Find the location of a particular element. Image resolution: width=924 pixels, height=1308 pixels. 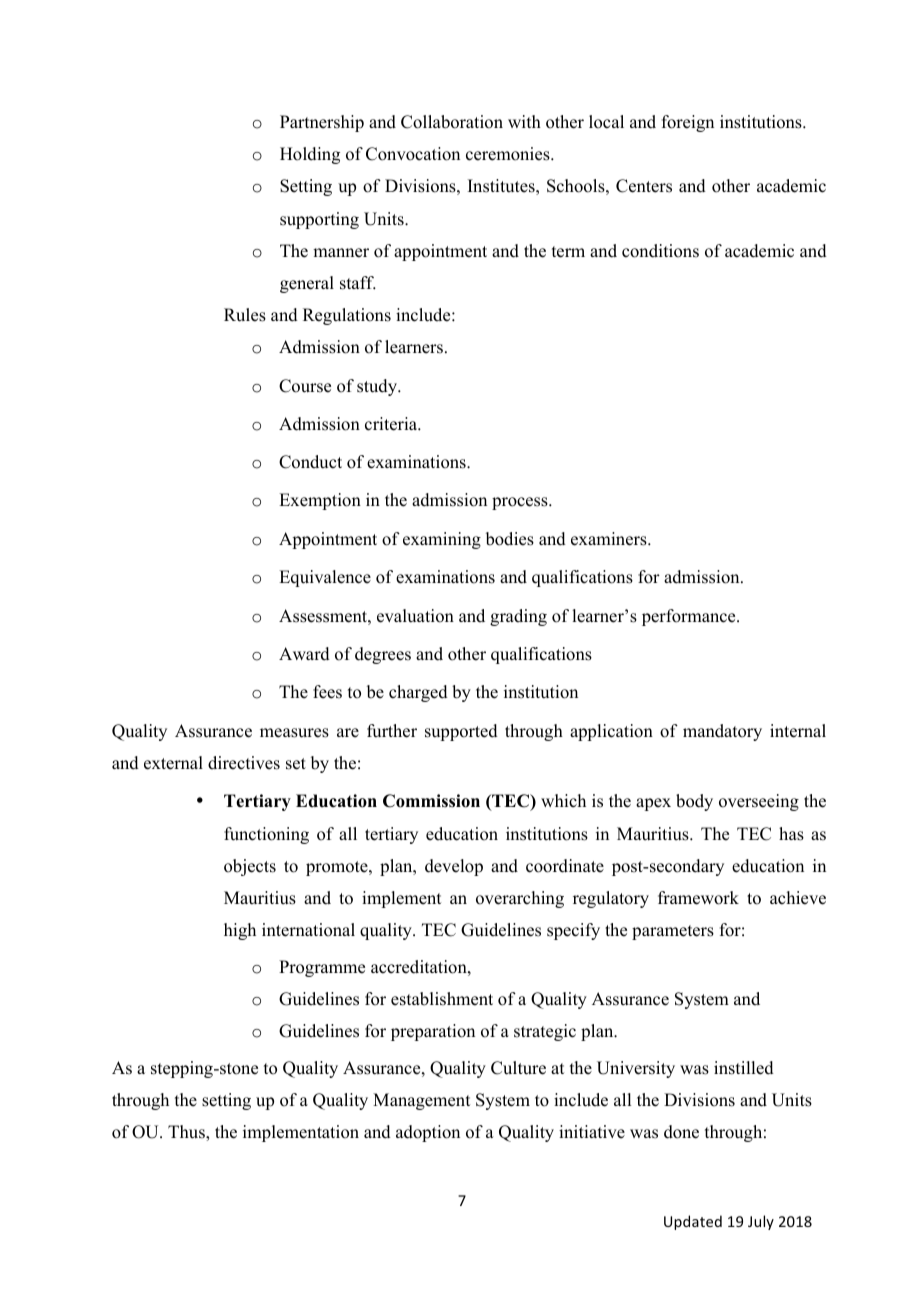

process is located at coordinates (521, 503).
